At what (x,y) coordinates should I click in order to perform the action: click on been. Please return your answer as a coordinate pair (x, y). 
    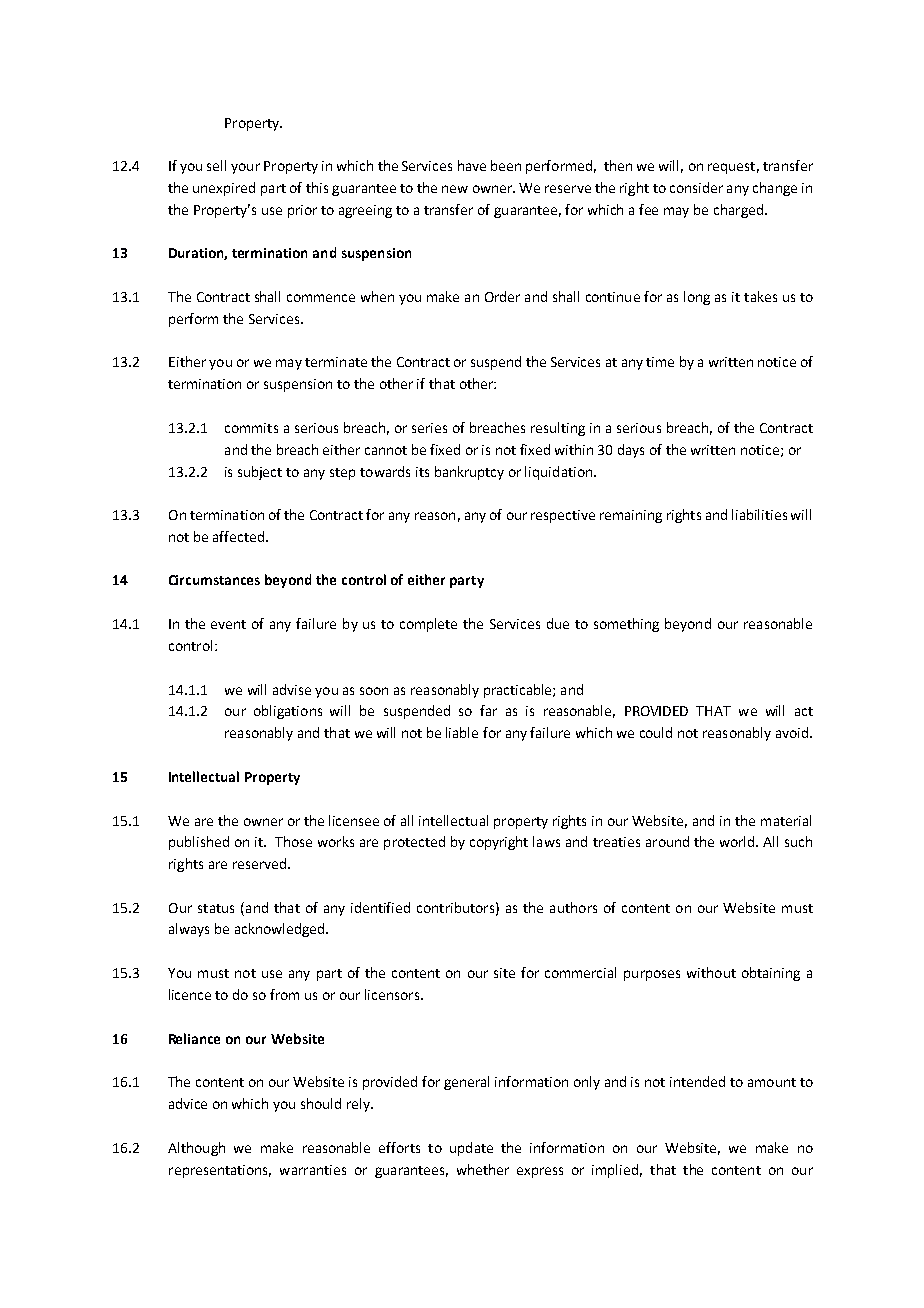
    Looking at the image, I should click on (506, 165).
